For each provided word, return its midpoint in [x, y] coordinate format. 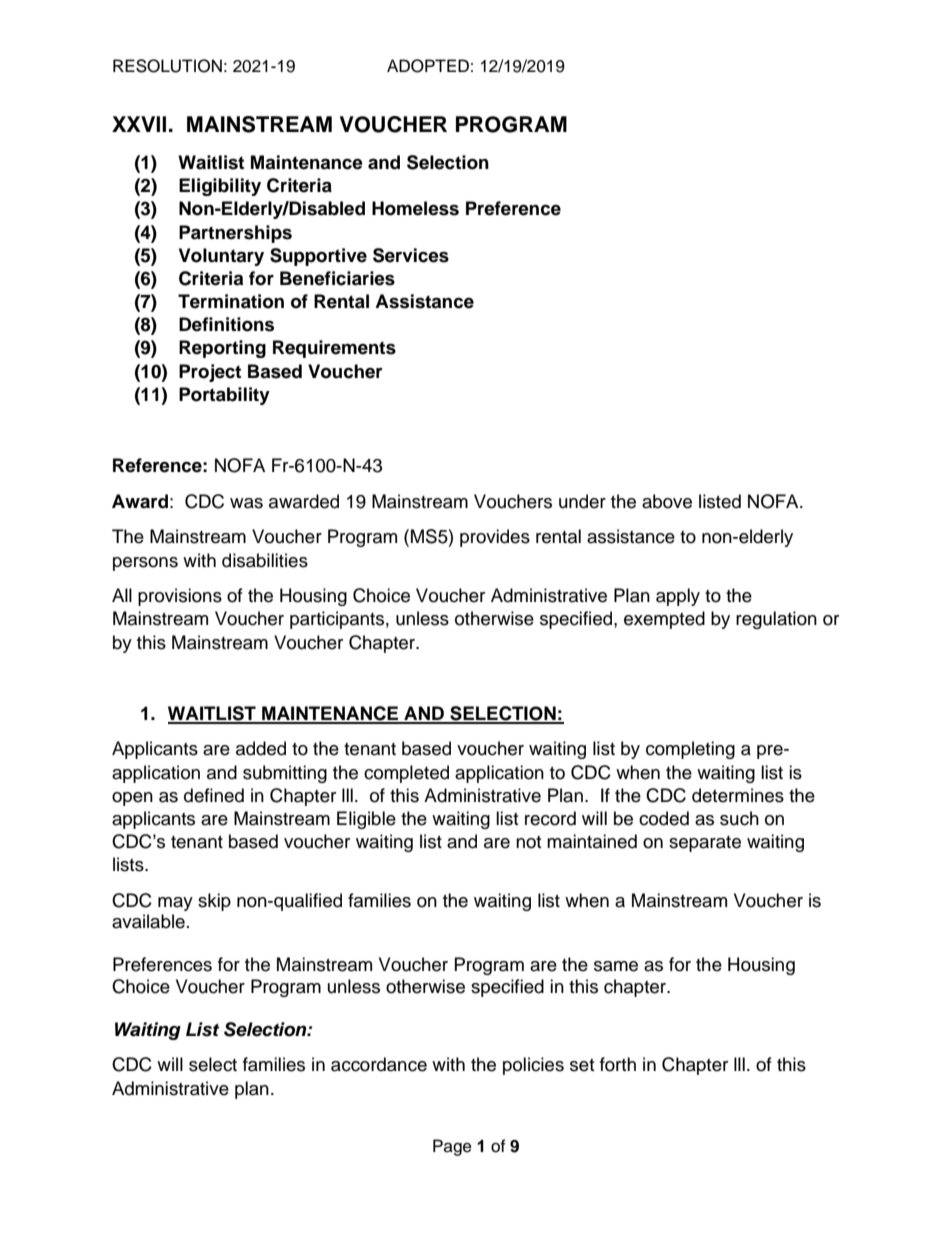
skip [214, 902]
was [246, 503]
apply [678, 597]
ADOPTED [428, 66]
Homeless [415, 208]
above [667, 501]
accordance [379, 1064]
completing [690, 750]
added [261, 748]
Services [411, 255]
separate [705, 844]
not [528, 842]
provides [495, 538]
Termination [231, 301]
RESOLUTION [167, 66]
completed [406, 774]
